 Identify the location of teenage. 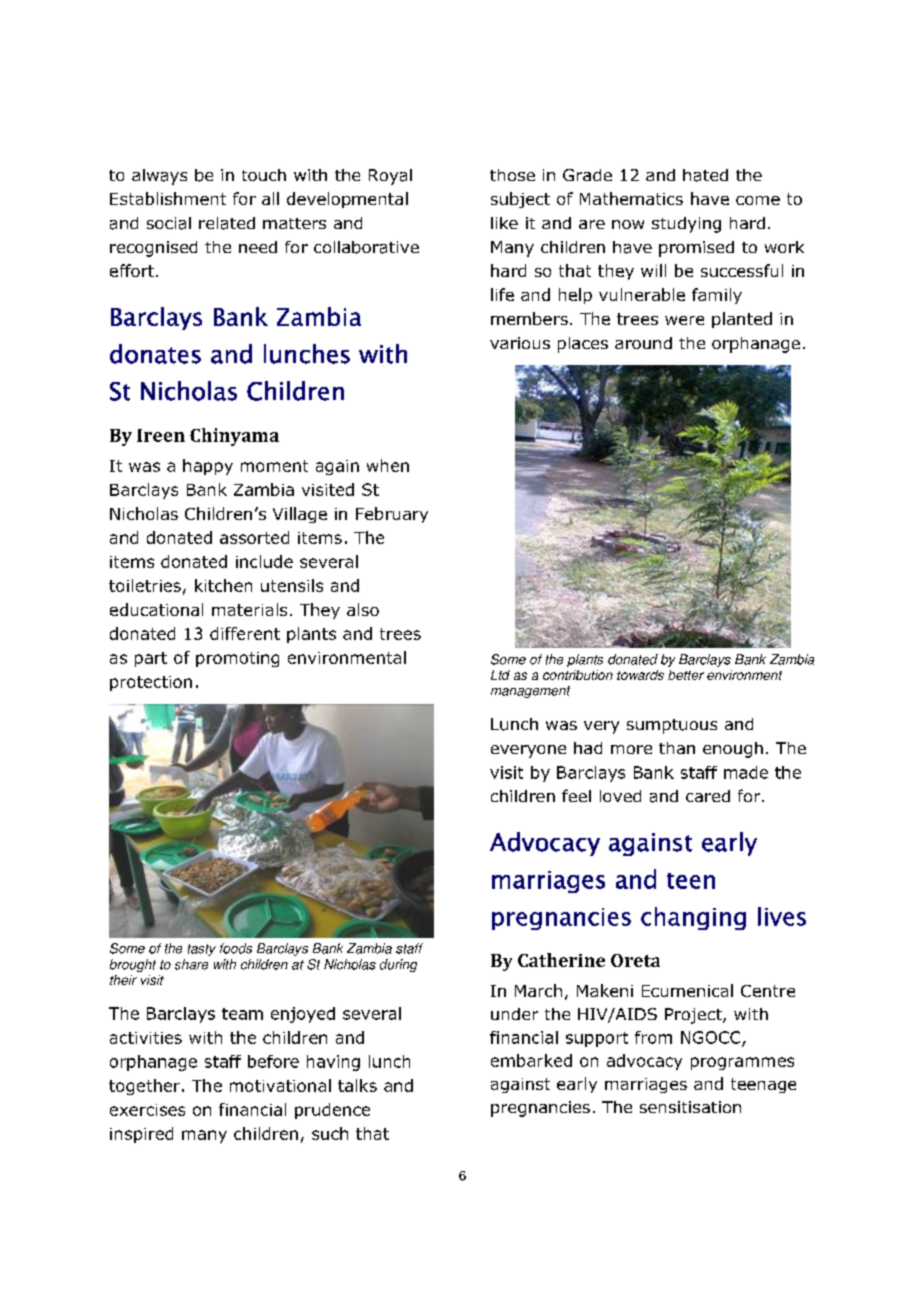
(763, 1085).
